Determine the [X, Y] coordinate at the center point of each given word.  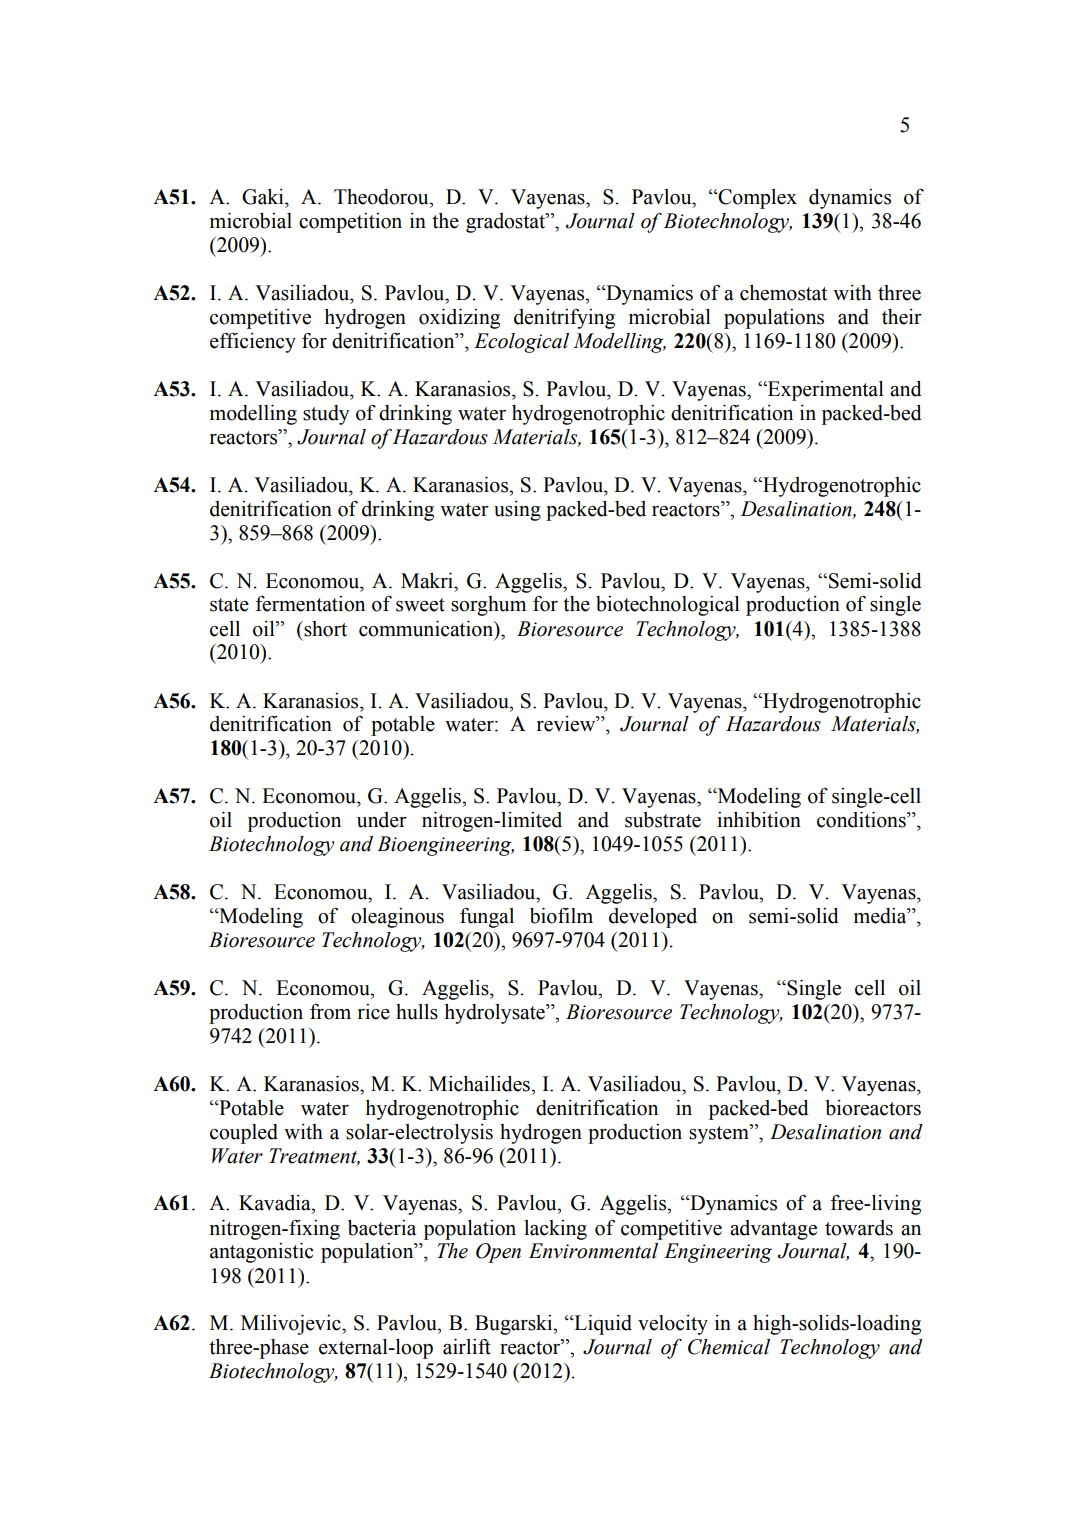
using [517, 511]
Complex [756, 199]
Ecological [521, 343]
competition [350, 223]
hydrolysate [496, 1014]
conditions [862, 820]
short [324, 629]
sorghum [488, 606]
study [326, 415]
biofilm [561, 916]
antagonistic [261, 1253]
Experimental [825, 391]
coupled [244, 1134]
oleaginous [397, 918]
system [720, 1134]
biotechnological [668, 606]
